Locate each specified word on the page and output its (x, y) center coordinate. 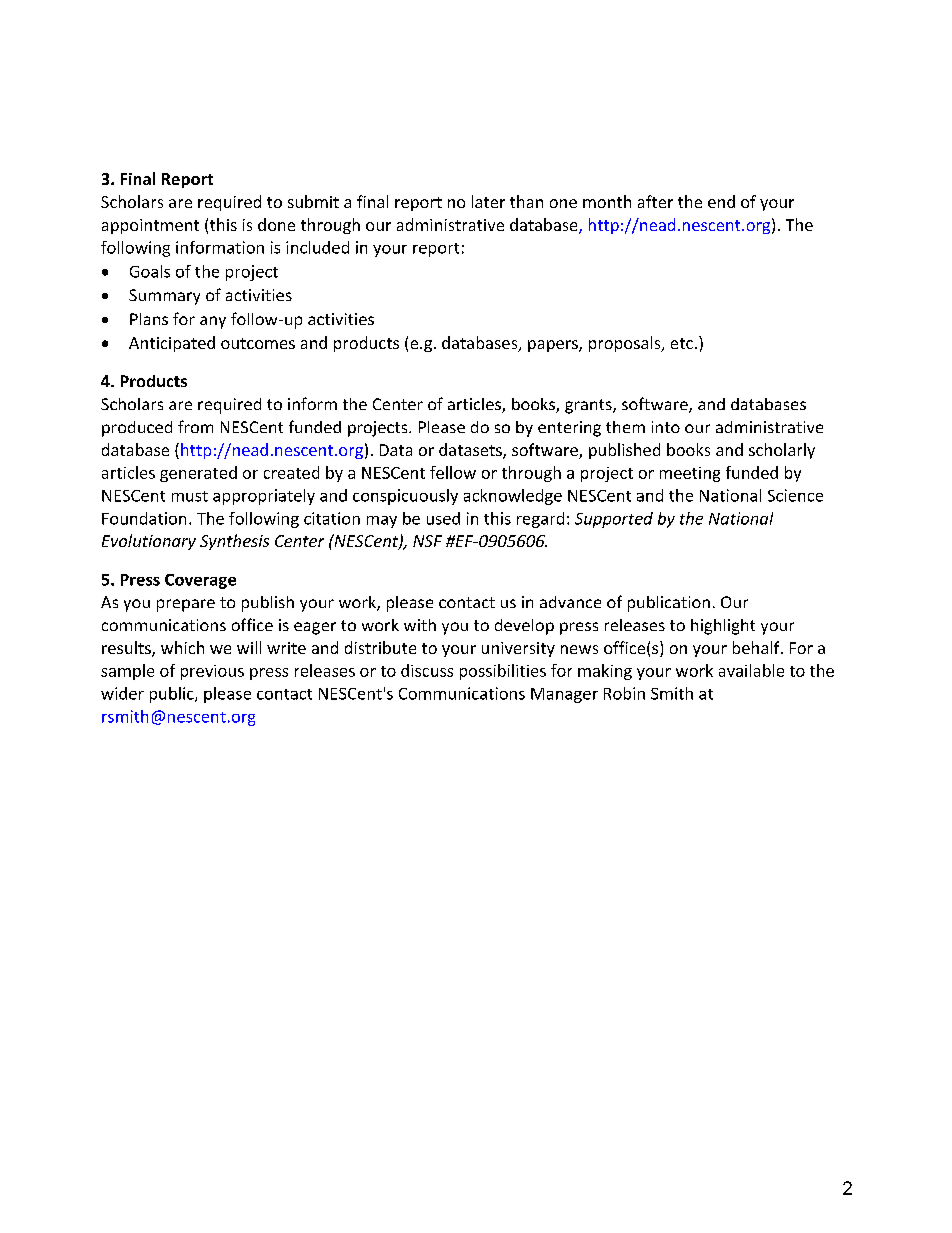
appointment (150, 226)
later (488, 201)
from (195, 426)
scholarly (782, 451)
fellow (453, 472)
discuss (427, 670)
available (751, 670)
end (721, 201)
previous (212, 672)
